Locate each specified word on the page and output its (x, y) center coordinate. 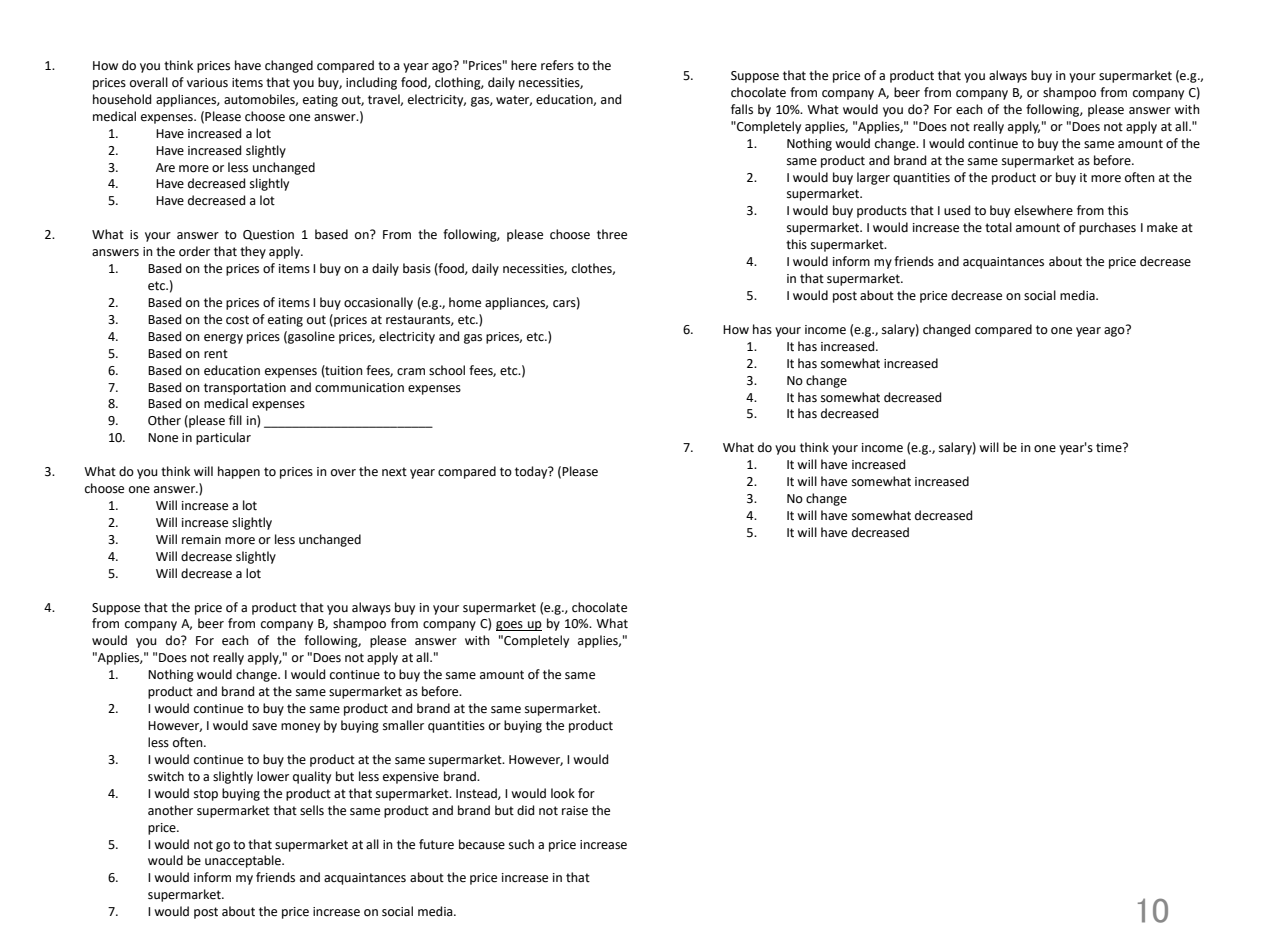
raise (575, 811)
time (1110, 447)
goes (510, 626)
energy (223, 339)
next (394, 472)
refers (557, 65)
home (465, 302)
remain (201, 540)
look (563, 793)
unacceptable (244, 861)
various (207, 83)
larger (873, 178)
